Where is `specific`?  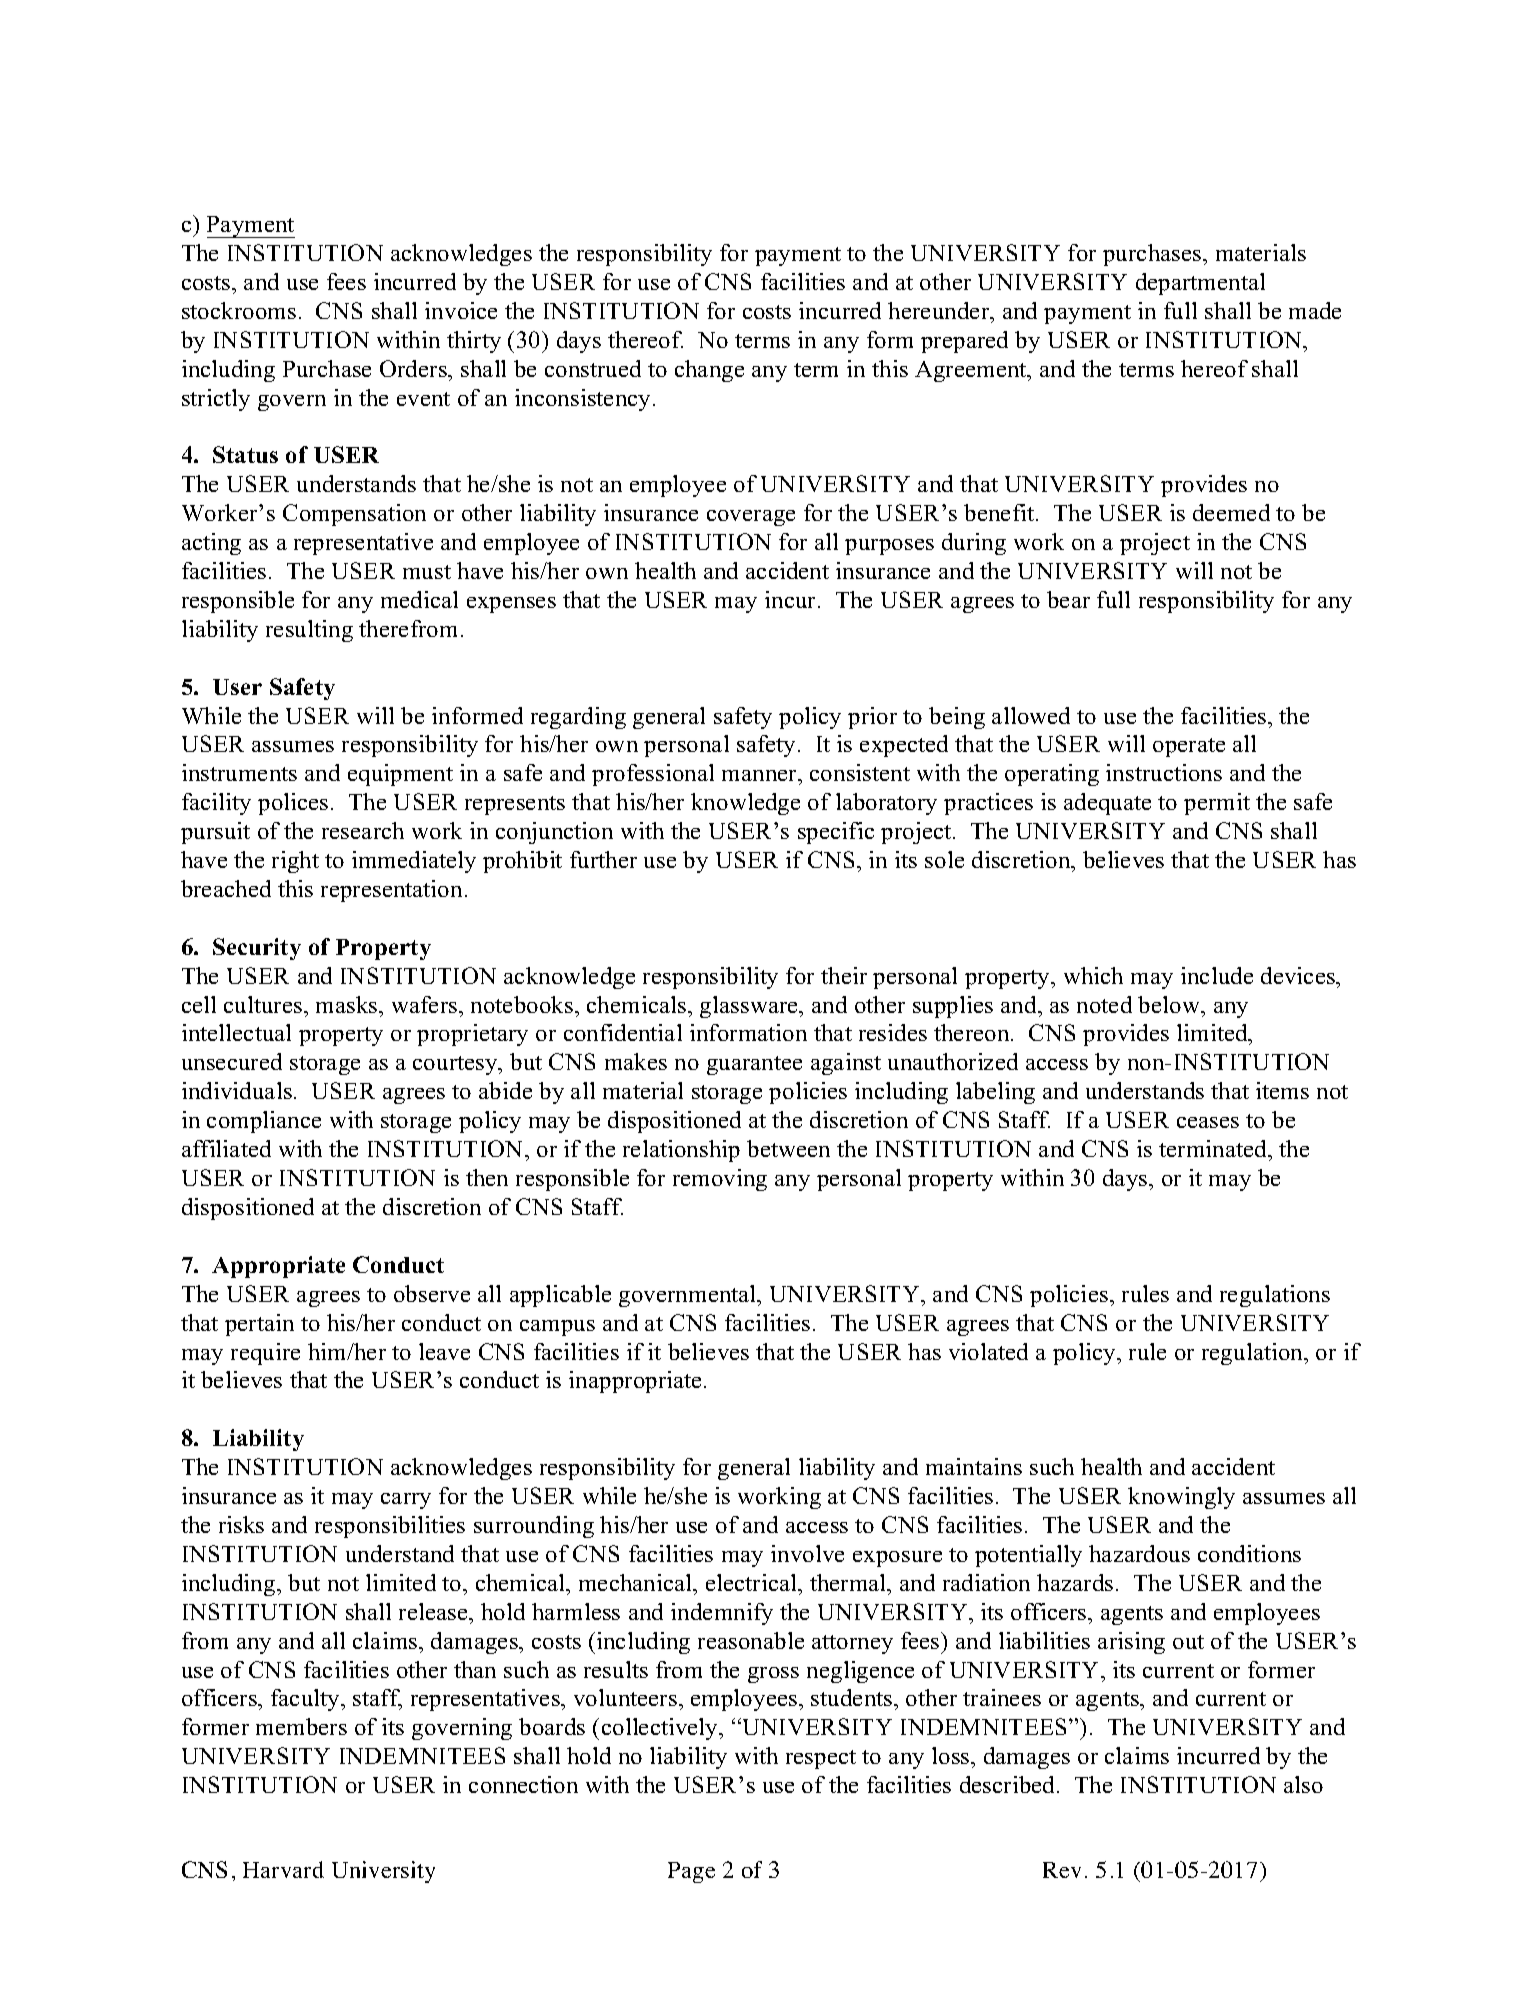 specific is located at coordinates (836, 833).
